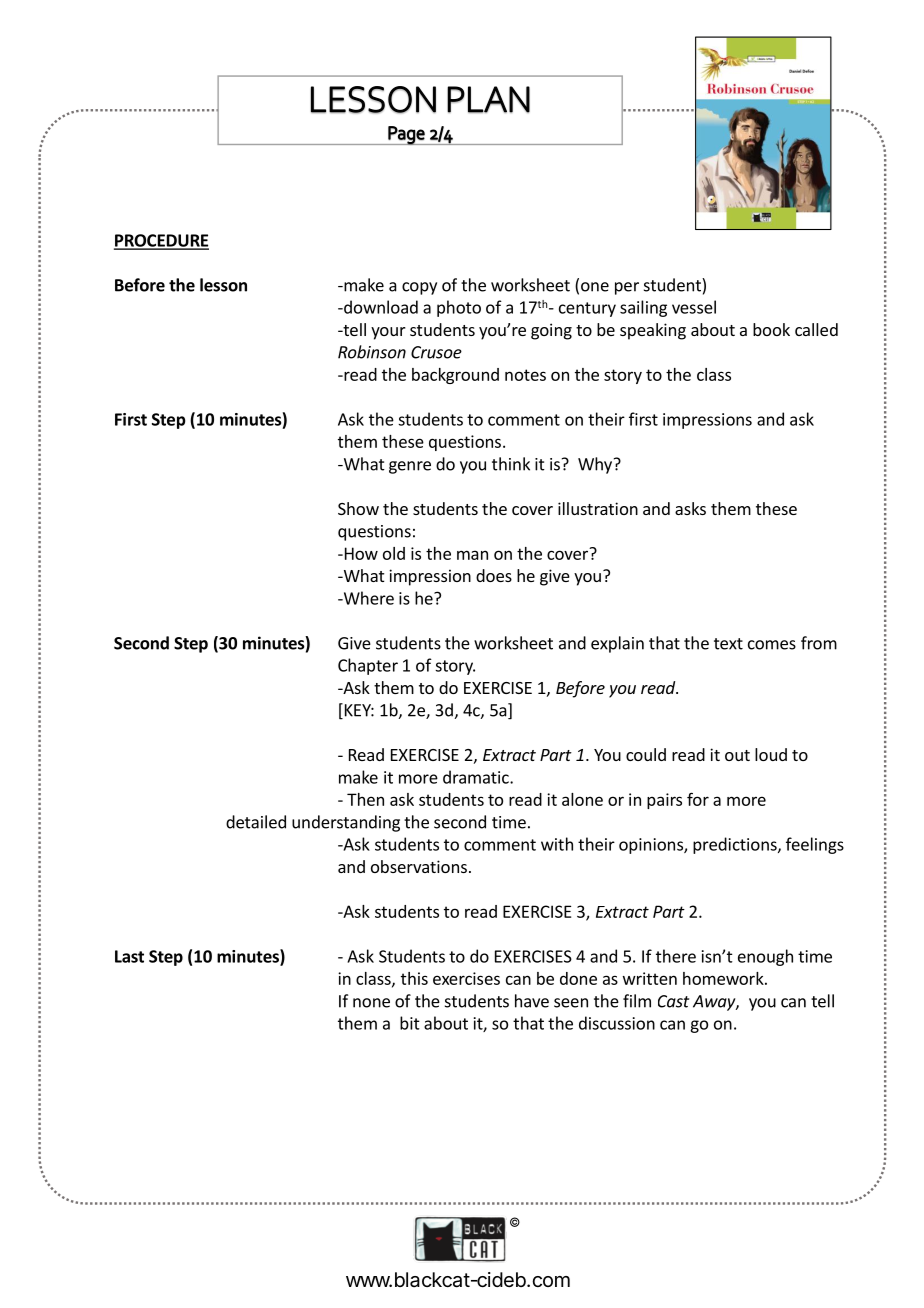 The height and width of the page is (1308, 924). Describe the element at coordinates (256, 822) in the page. I see `detailed` at that location.
